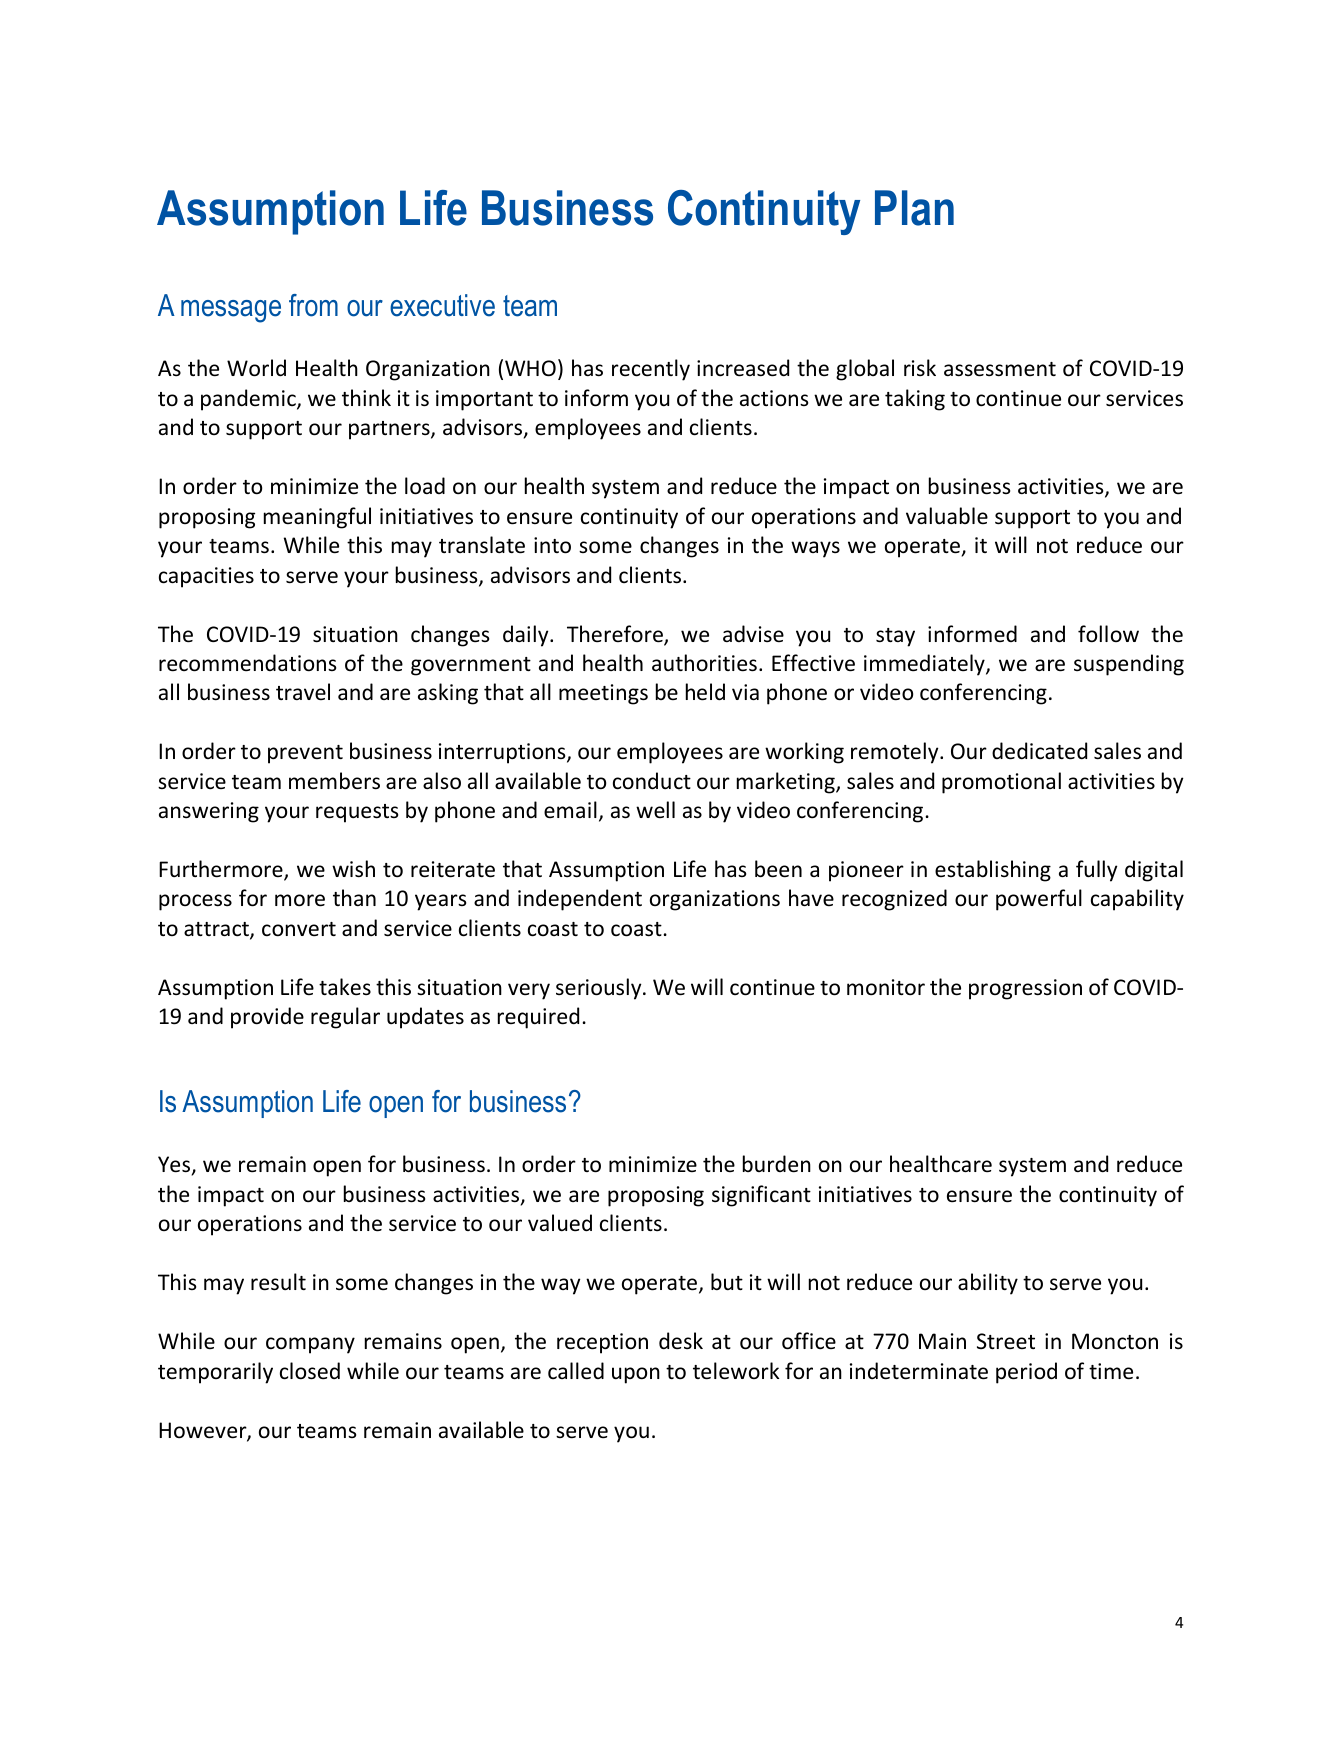 This screenshot has width=1342, height=1737. Describe the element at coordinates (681, 1341) in the screenshot. I see `desk` at that location.
